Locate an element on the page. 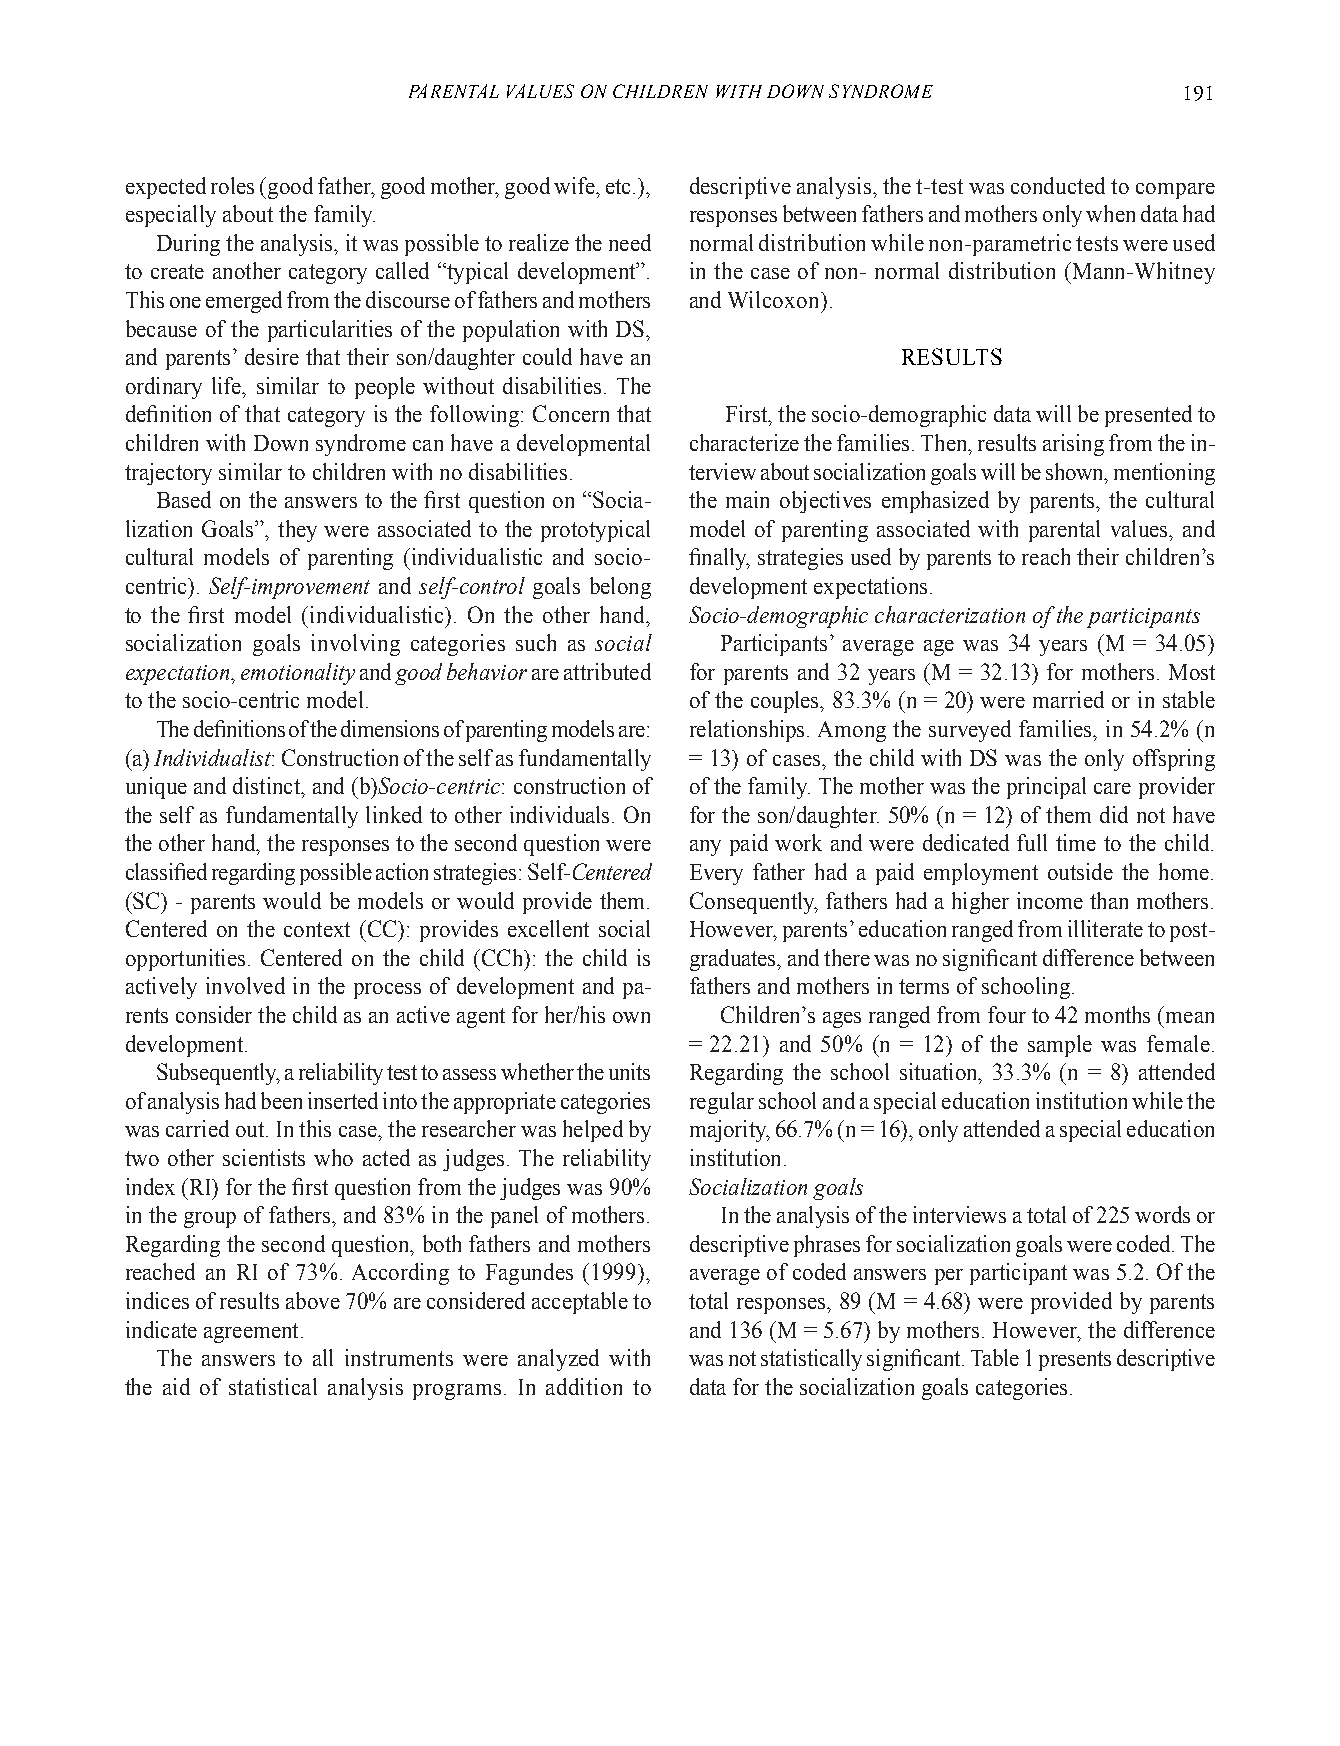  any is located at coordinates (705, 848).
